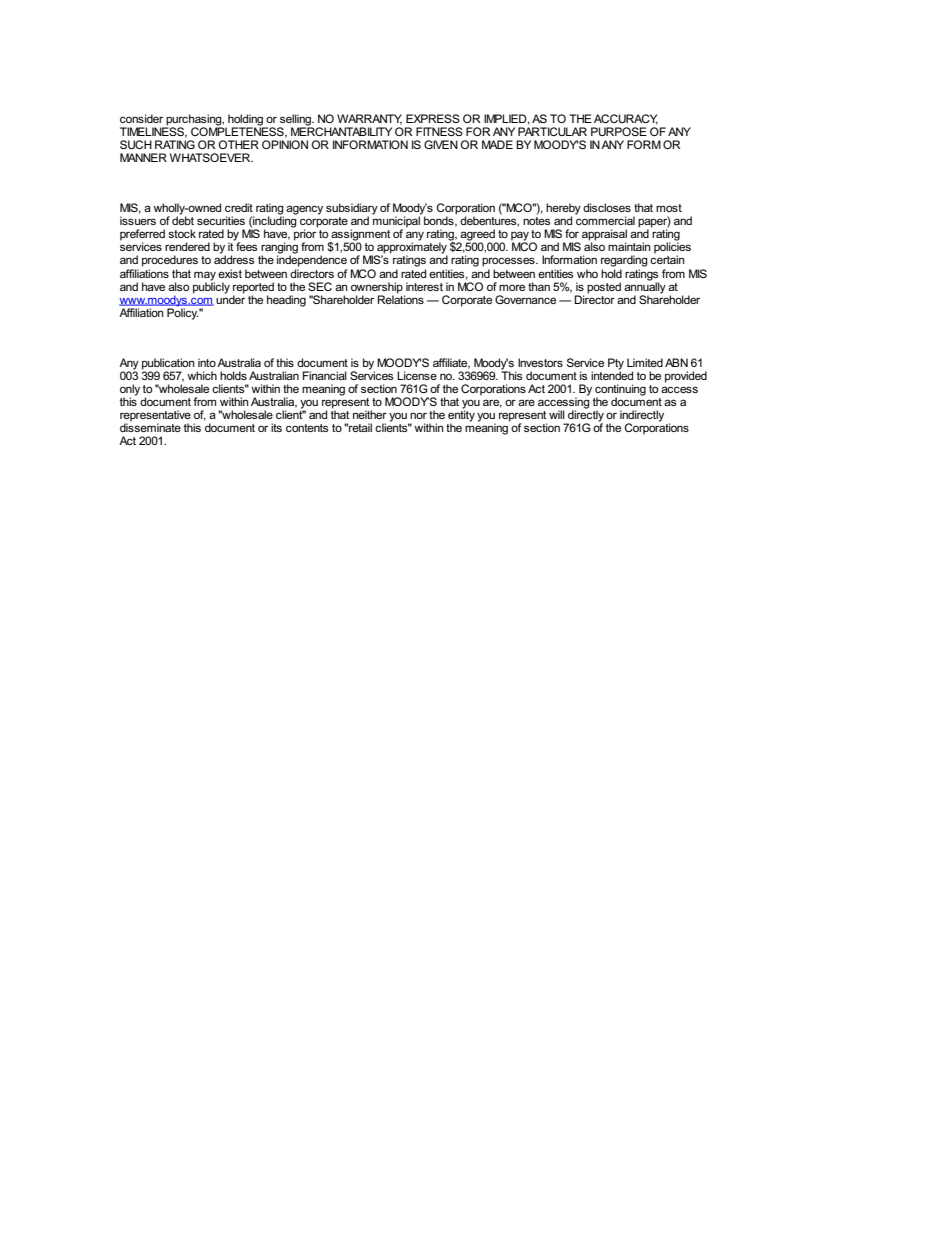 Image resolution: width=952 pixels, height=1233 pixels. I want to click on rendered, so click(187, 246).
